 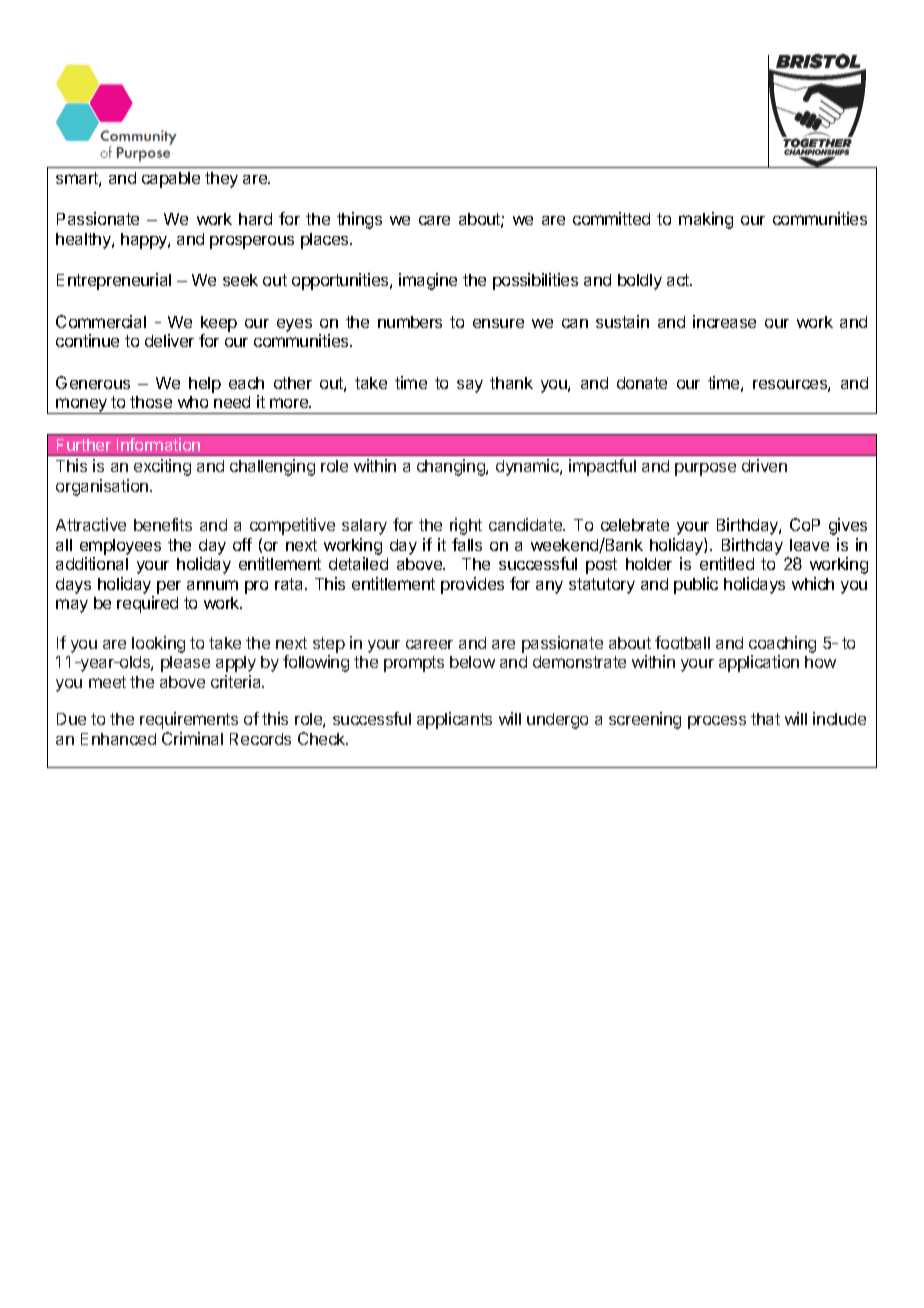 What do you see at coordinates (359, 220) in the screenshot?
I see `things` at bounding box center [359, 220].
